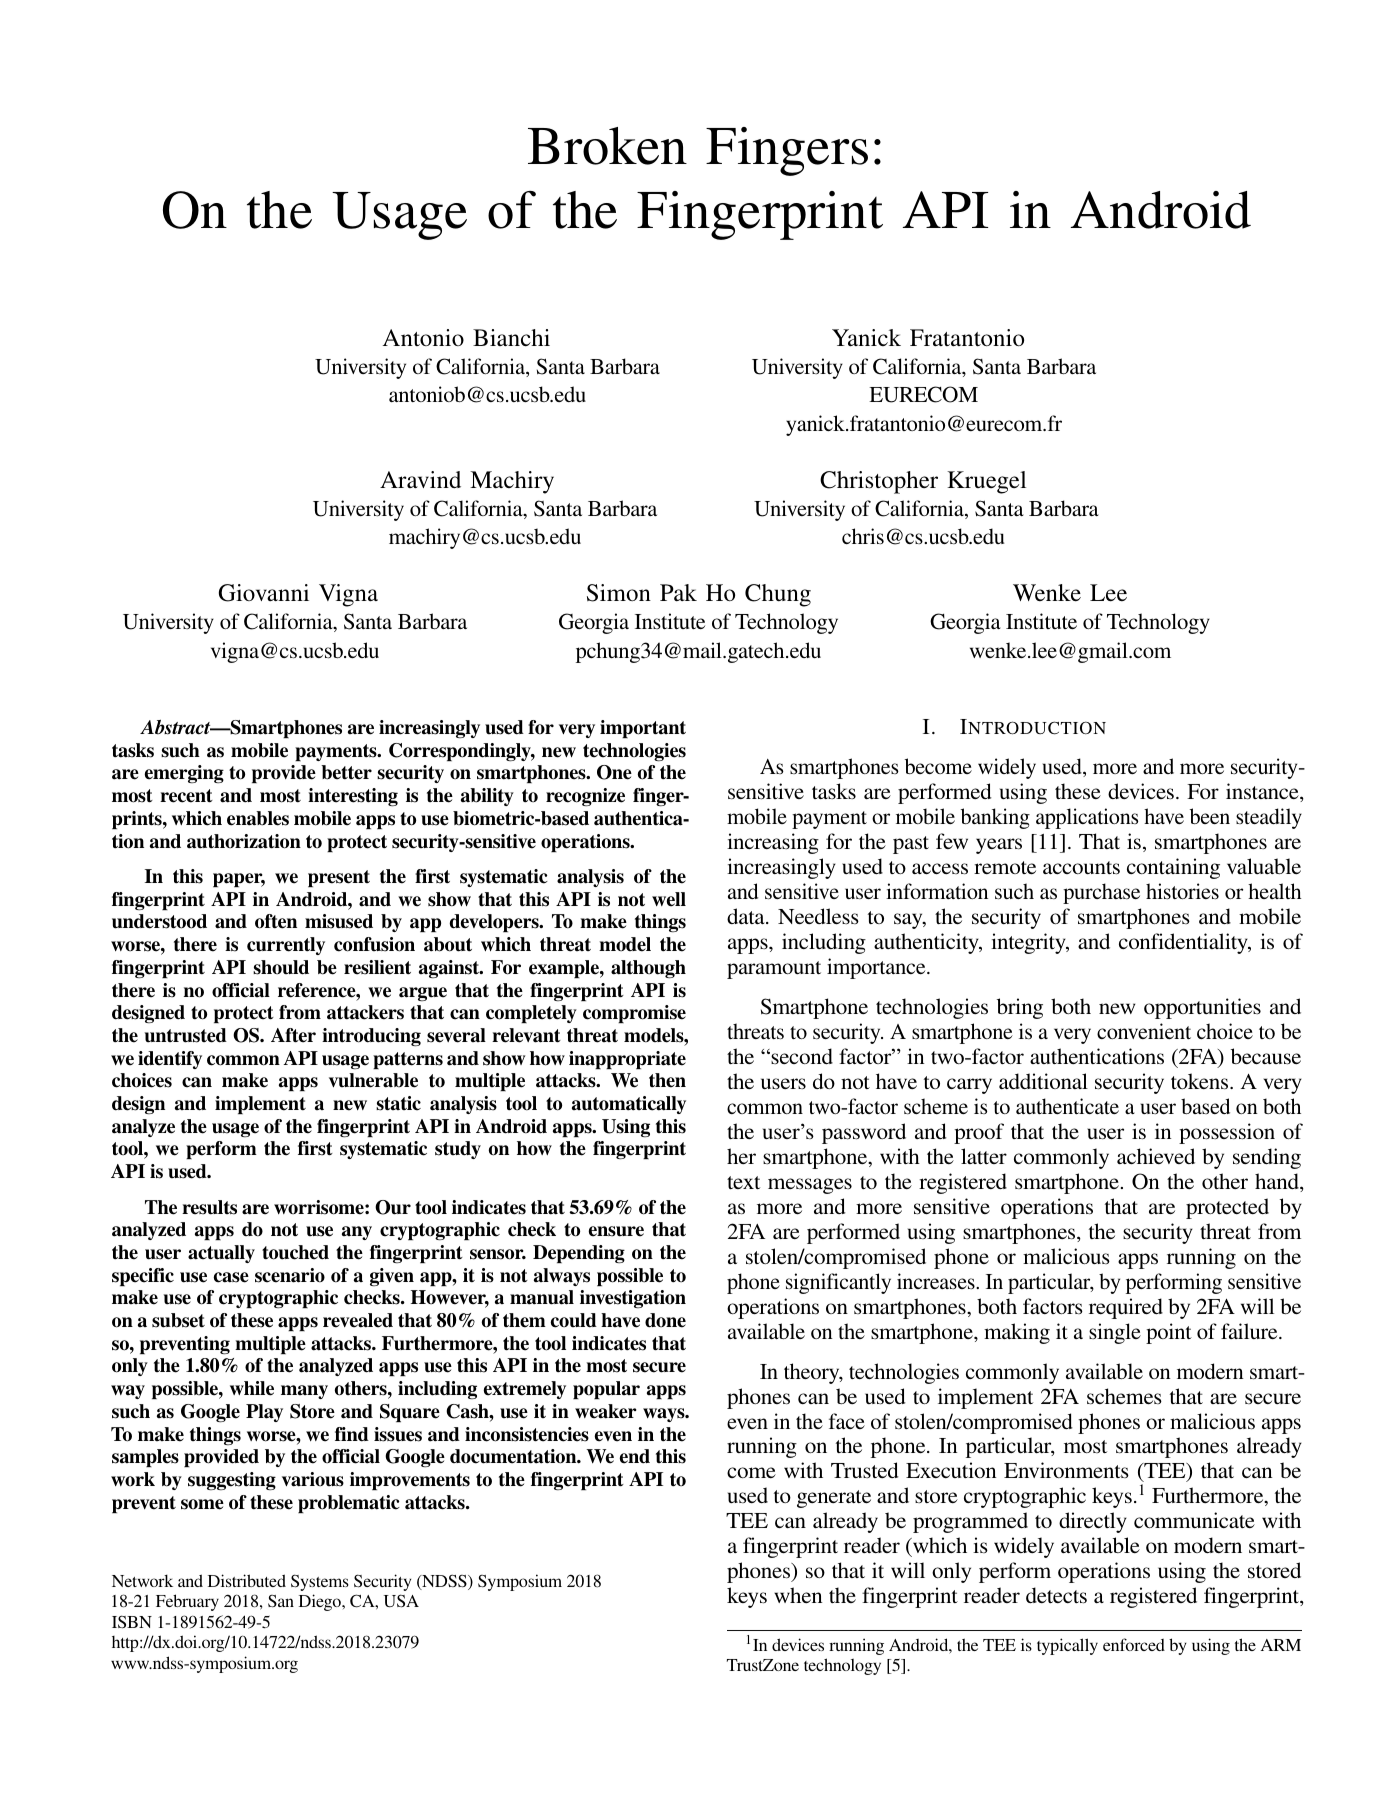  I want to click on Broken, so click(607, 146).
